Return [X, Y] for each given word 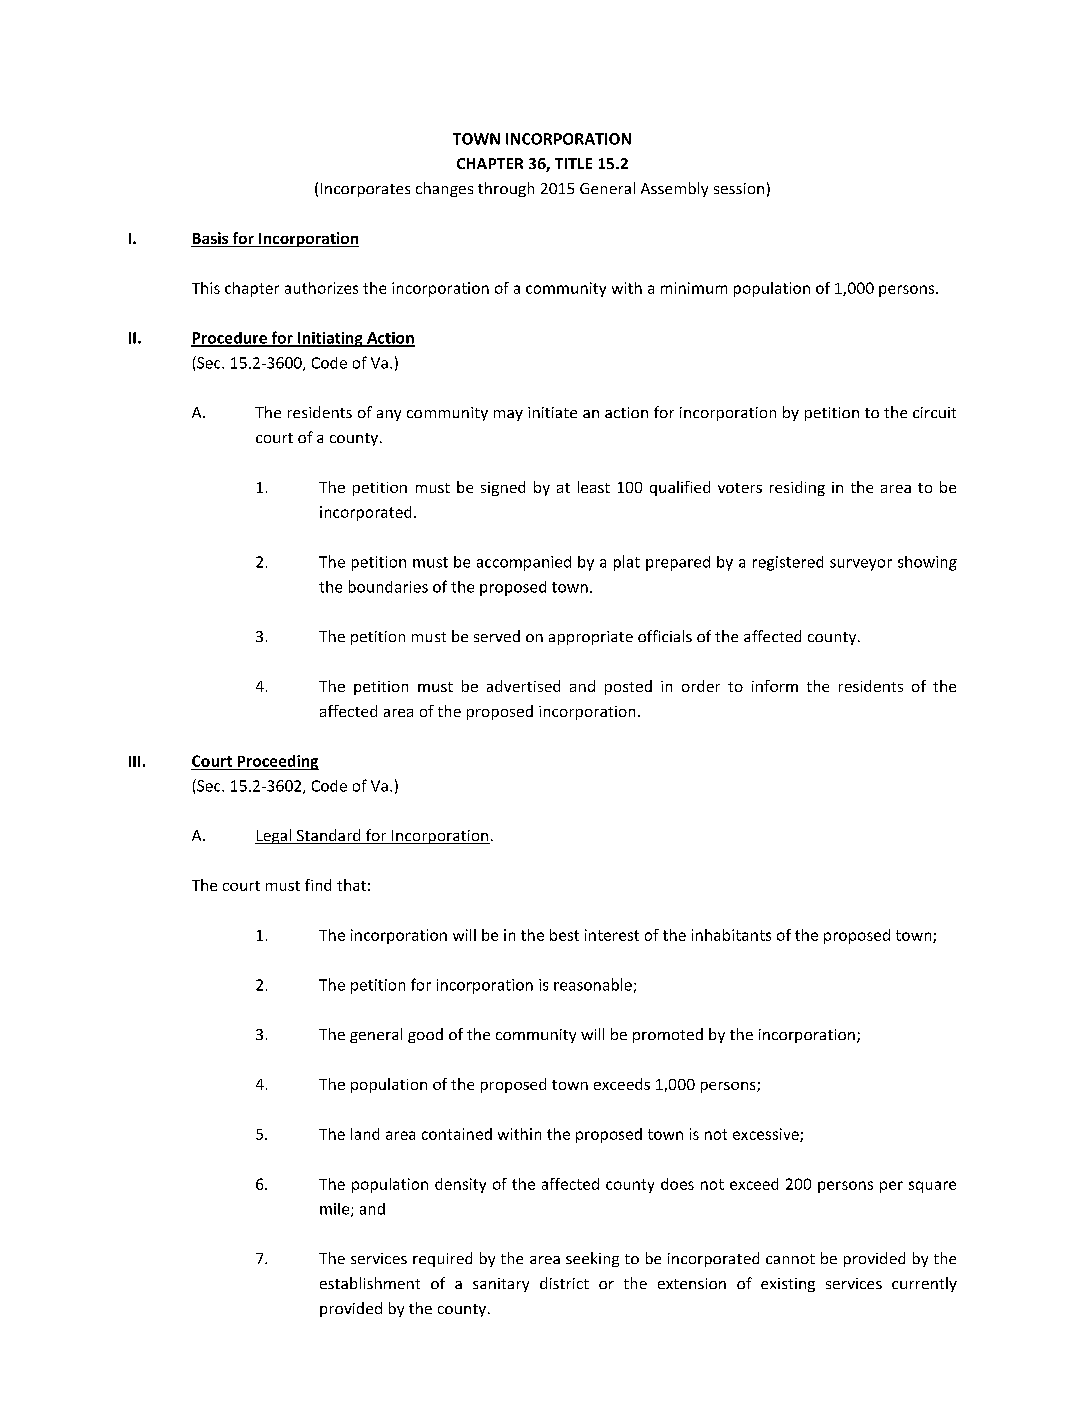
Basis [210, 239]
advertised [523, 686]
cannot [790, 1259]
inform [775, 686]
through [506, 189]
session [739, 188]
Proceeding [277, 762]
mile [336, 1210]
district [564, 1283]
